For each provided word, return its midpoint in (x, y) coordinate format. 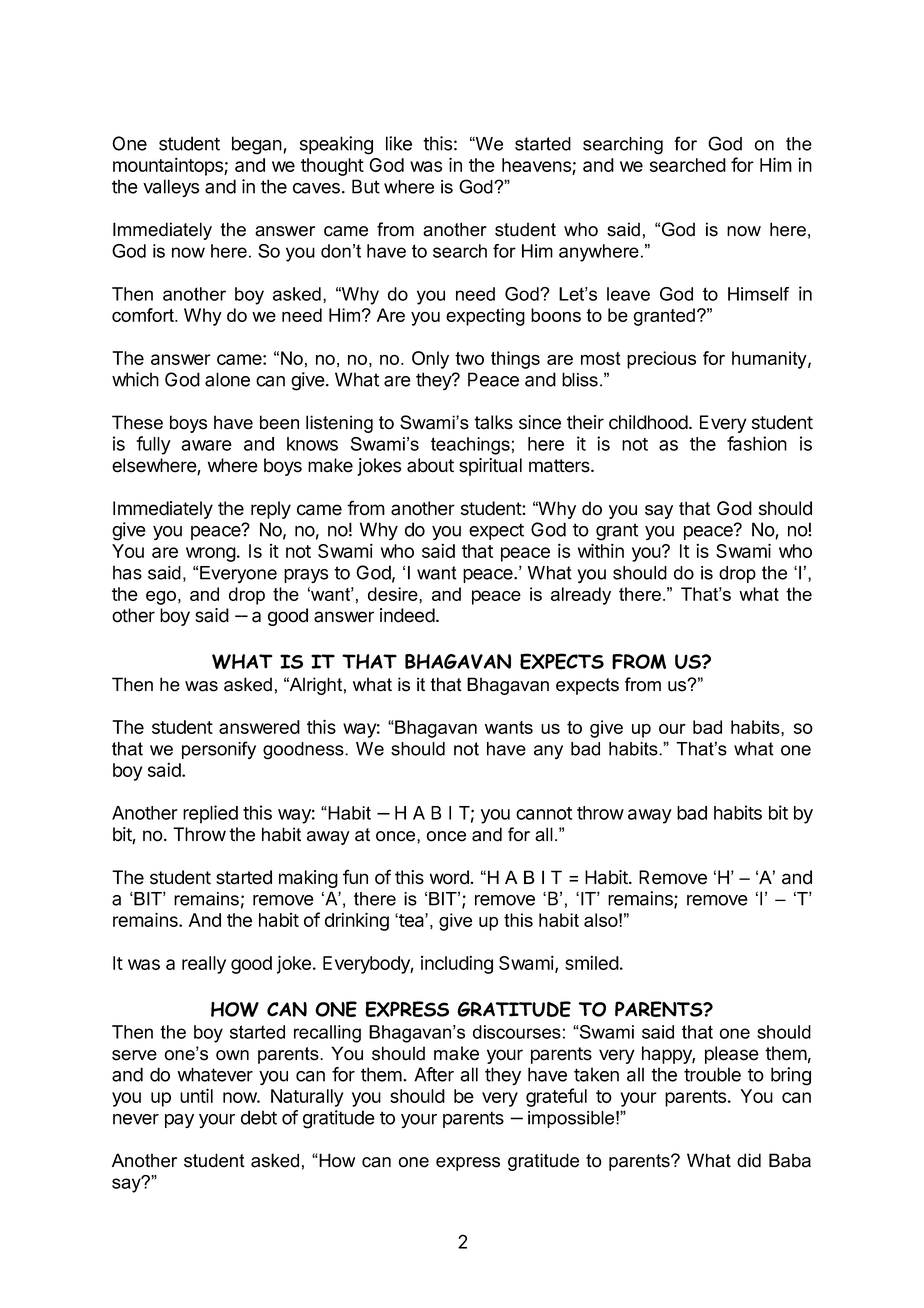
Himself (758, 294)
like (399, 143)
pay (179, 1121)
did (749, 1160)
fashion (757, 443)
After (434, 1074)
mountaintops (169, 166)
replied (210, 814)
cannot (544, 813)
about (430, 465)
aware (206, 445)
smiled (592, 962)
